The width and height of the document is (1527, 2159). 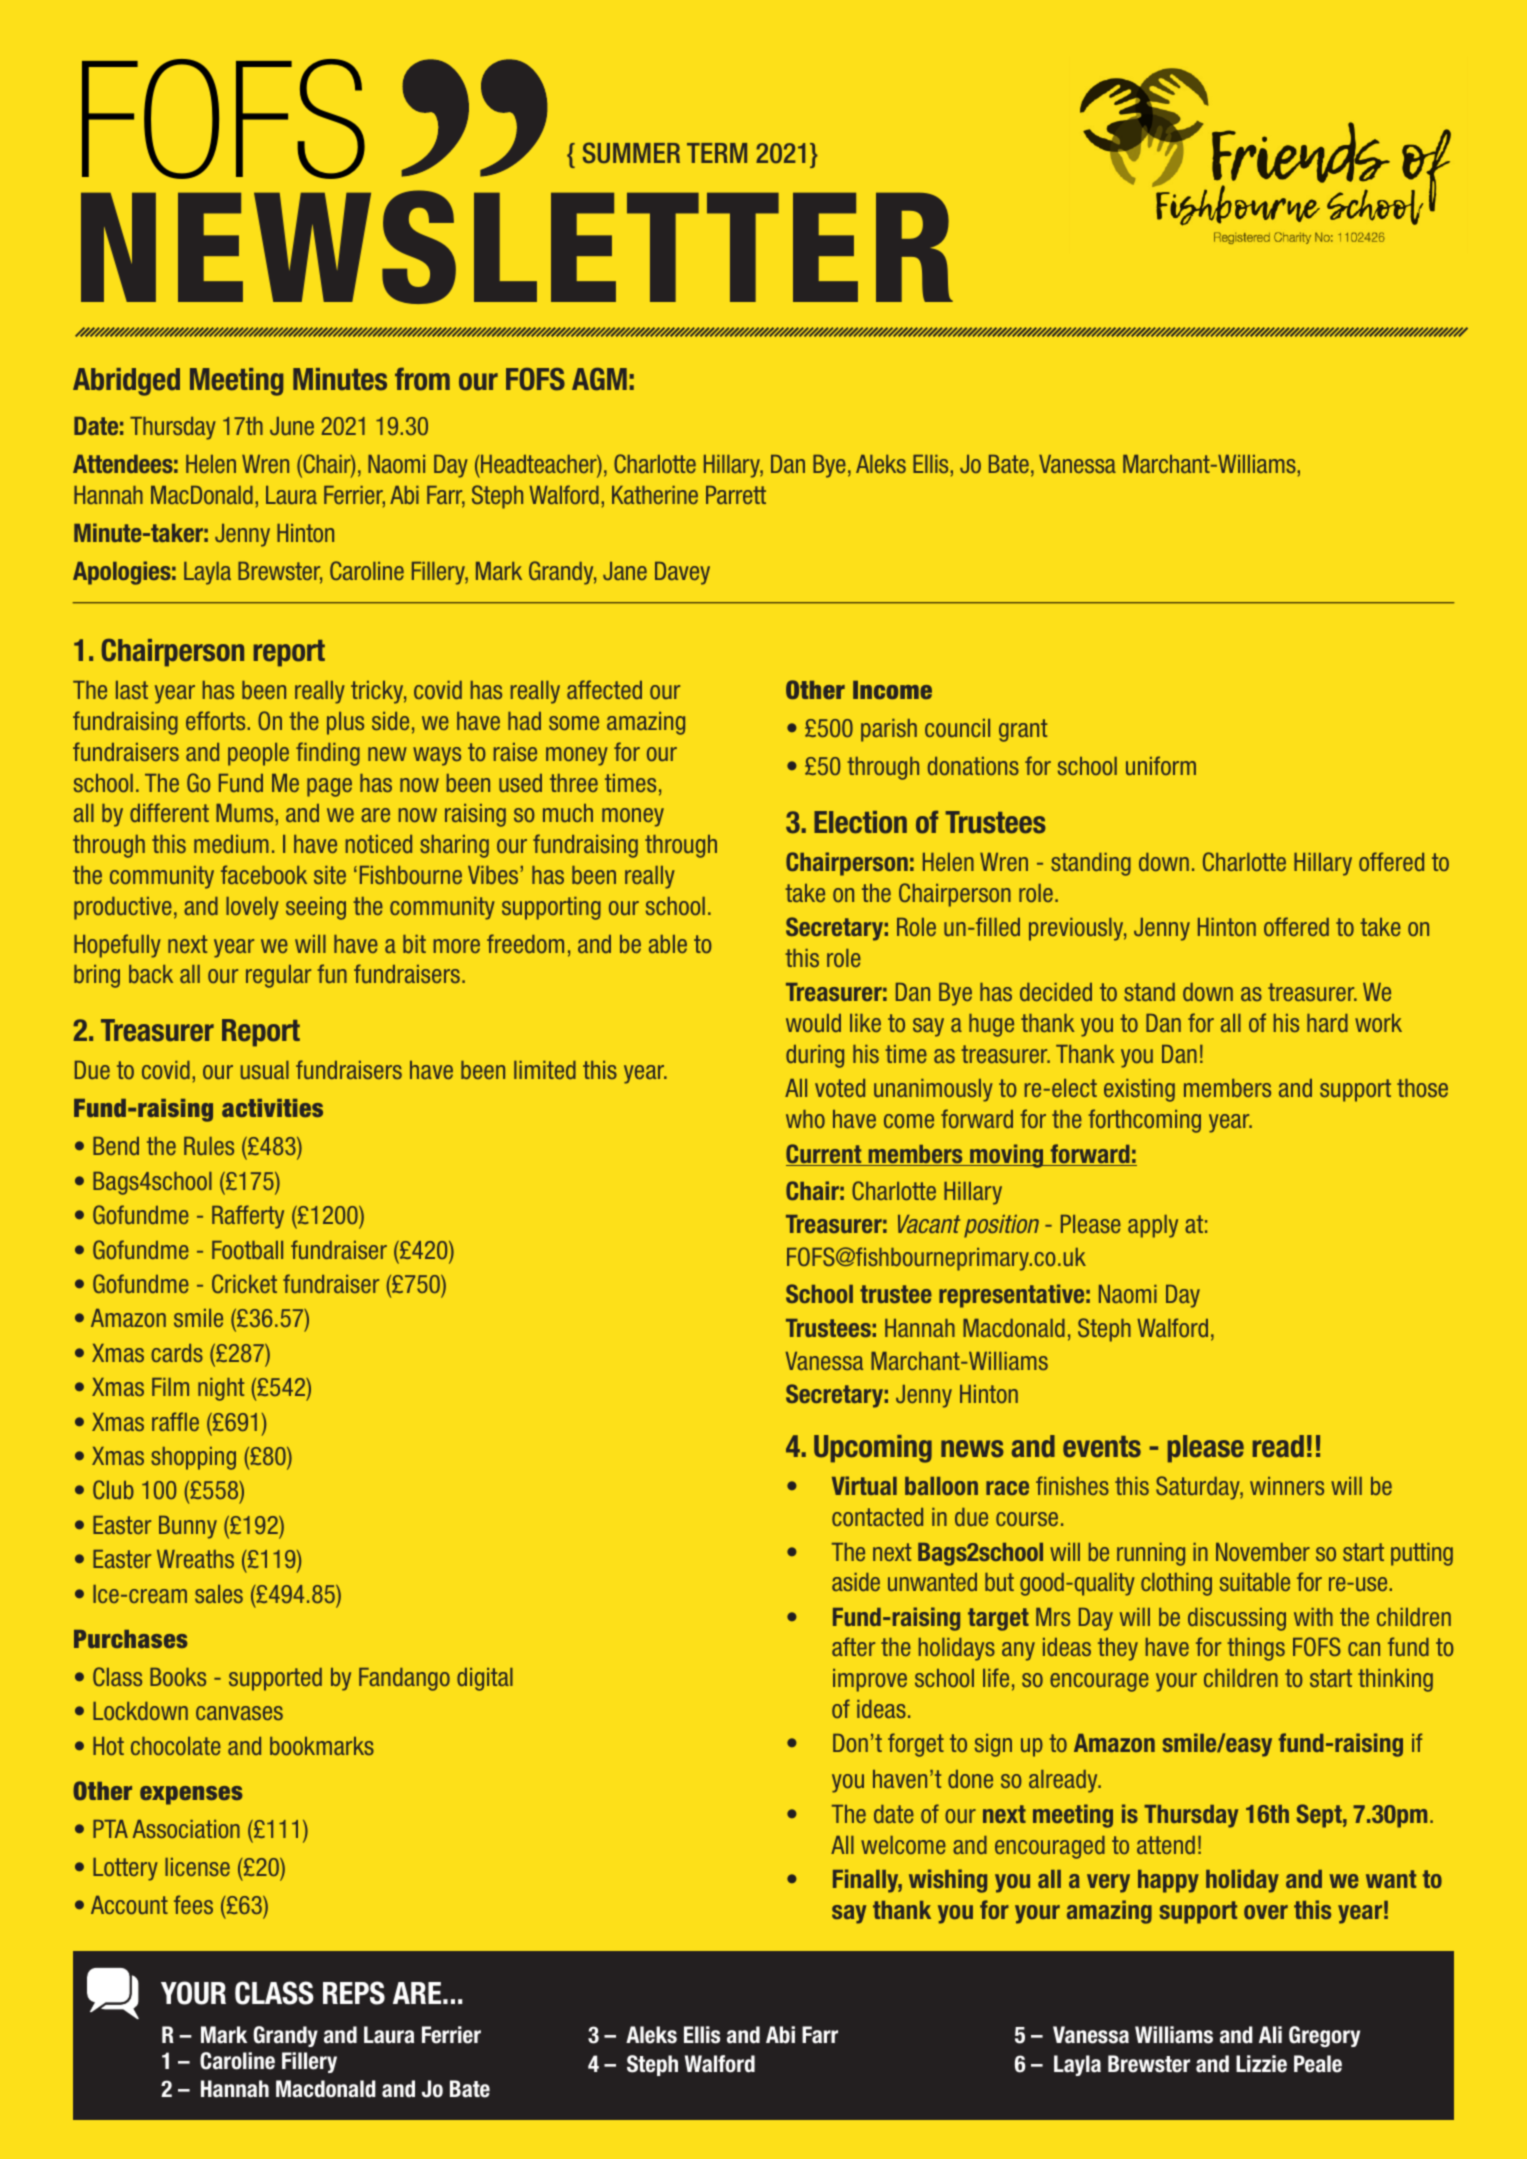 What do you see at coordinates (215, 720) in the document?
I see `efforts` at bounding box center [215, 720].
